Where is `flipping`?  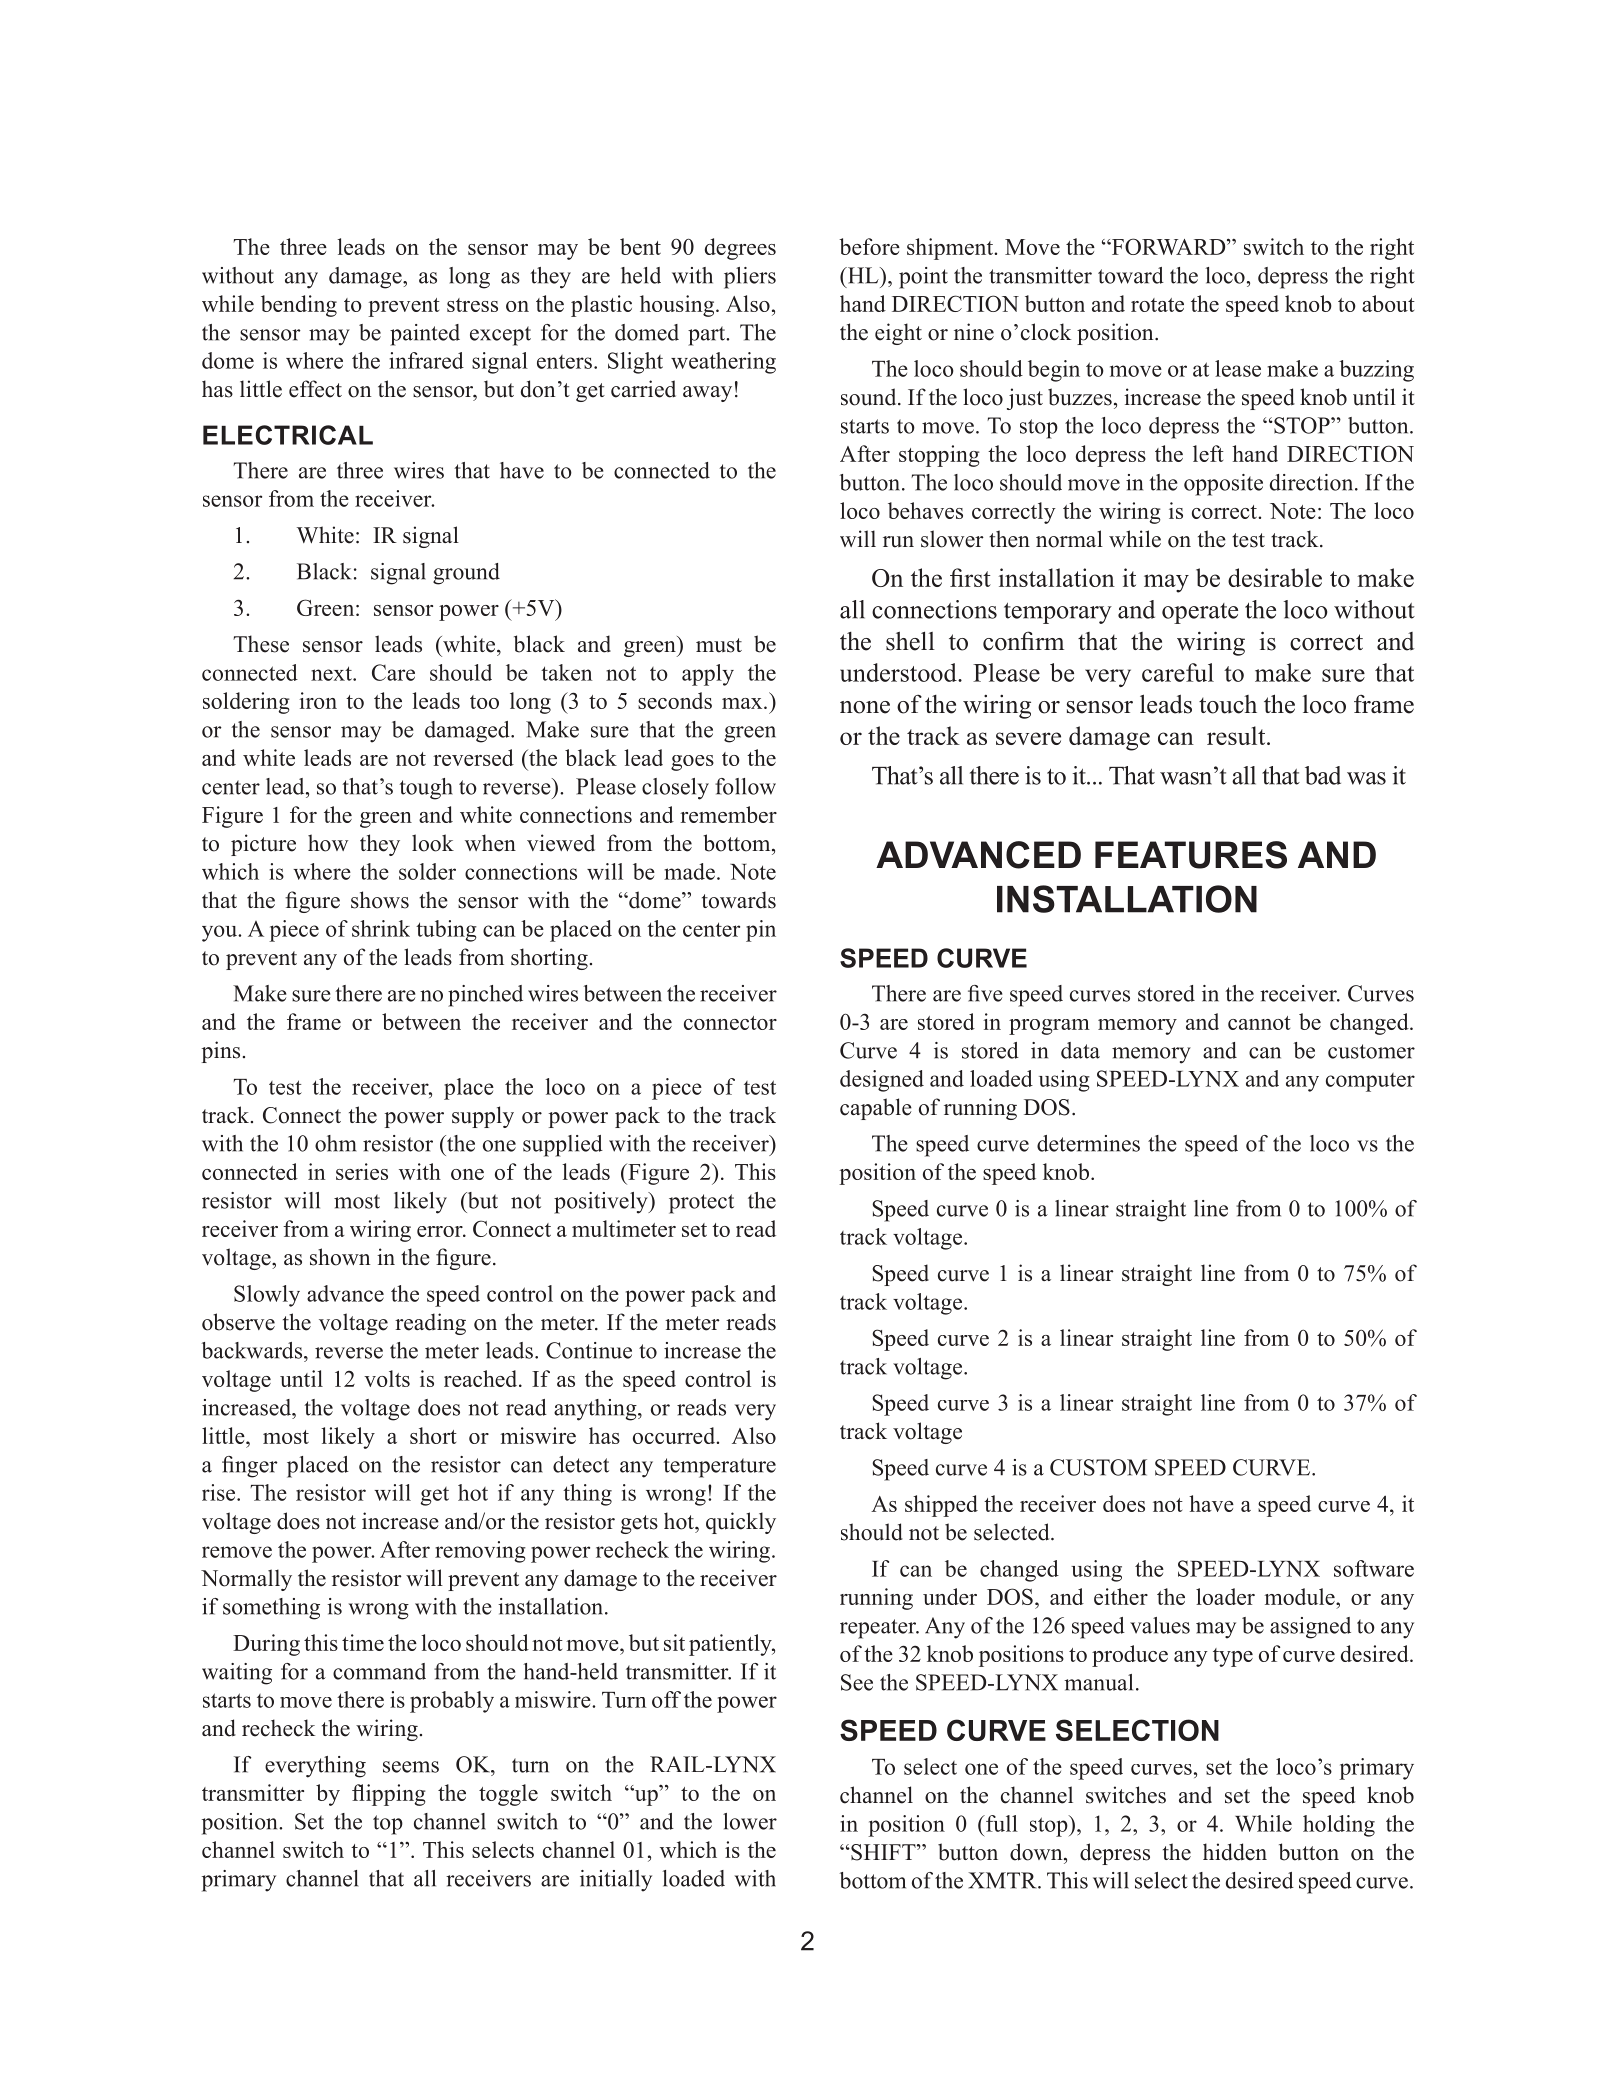 flipping is located at coordinates (389, 1795).
